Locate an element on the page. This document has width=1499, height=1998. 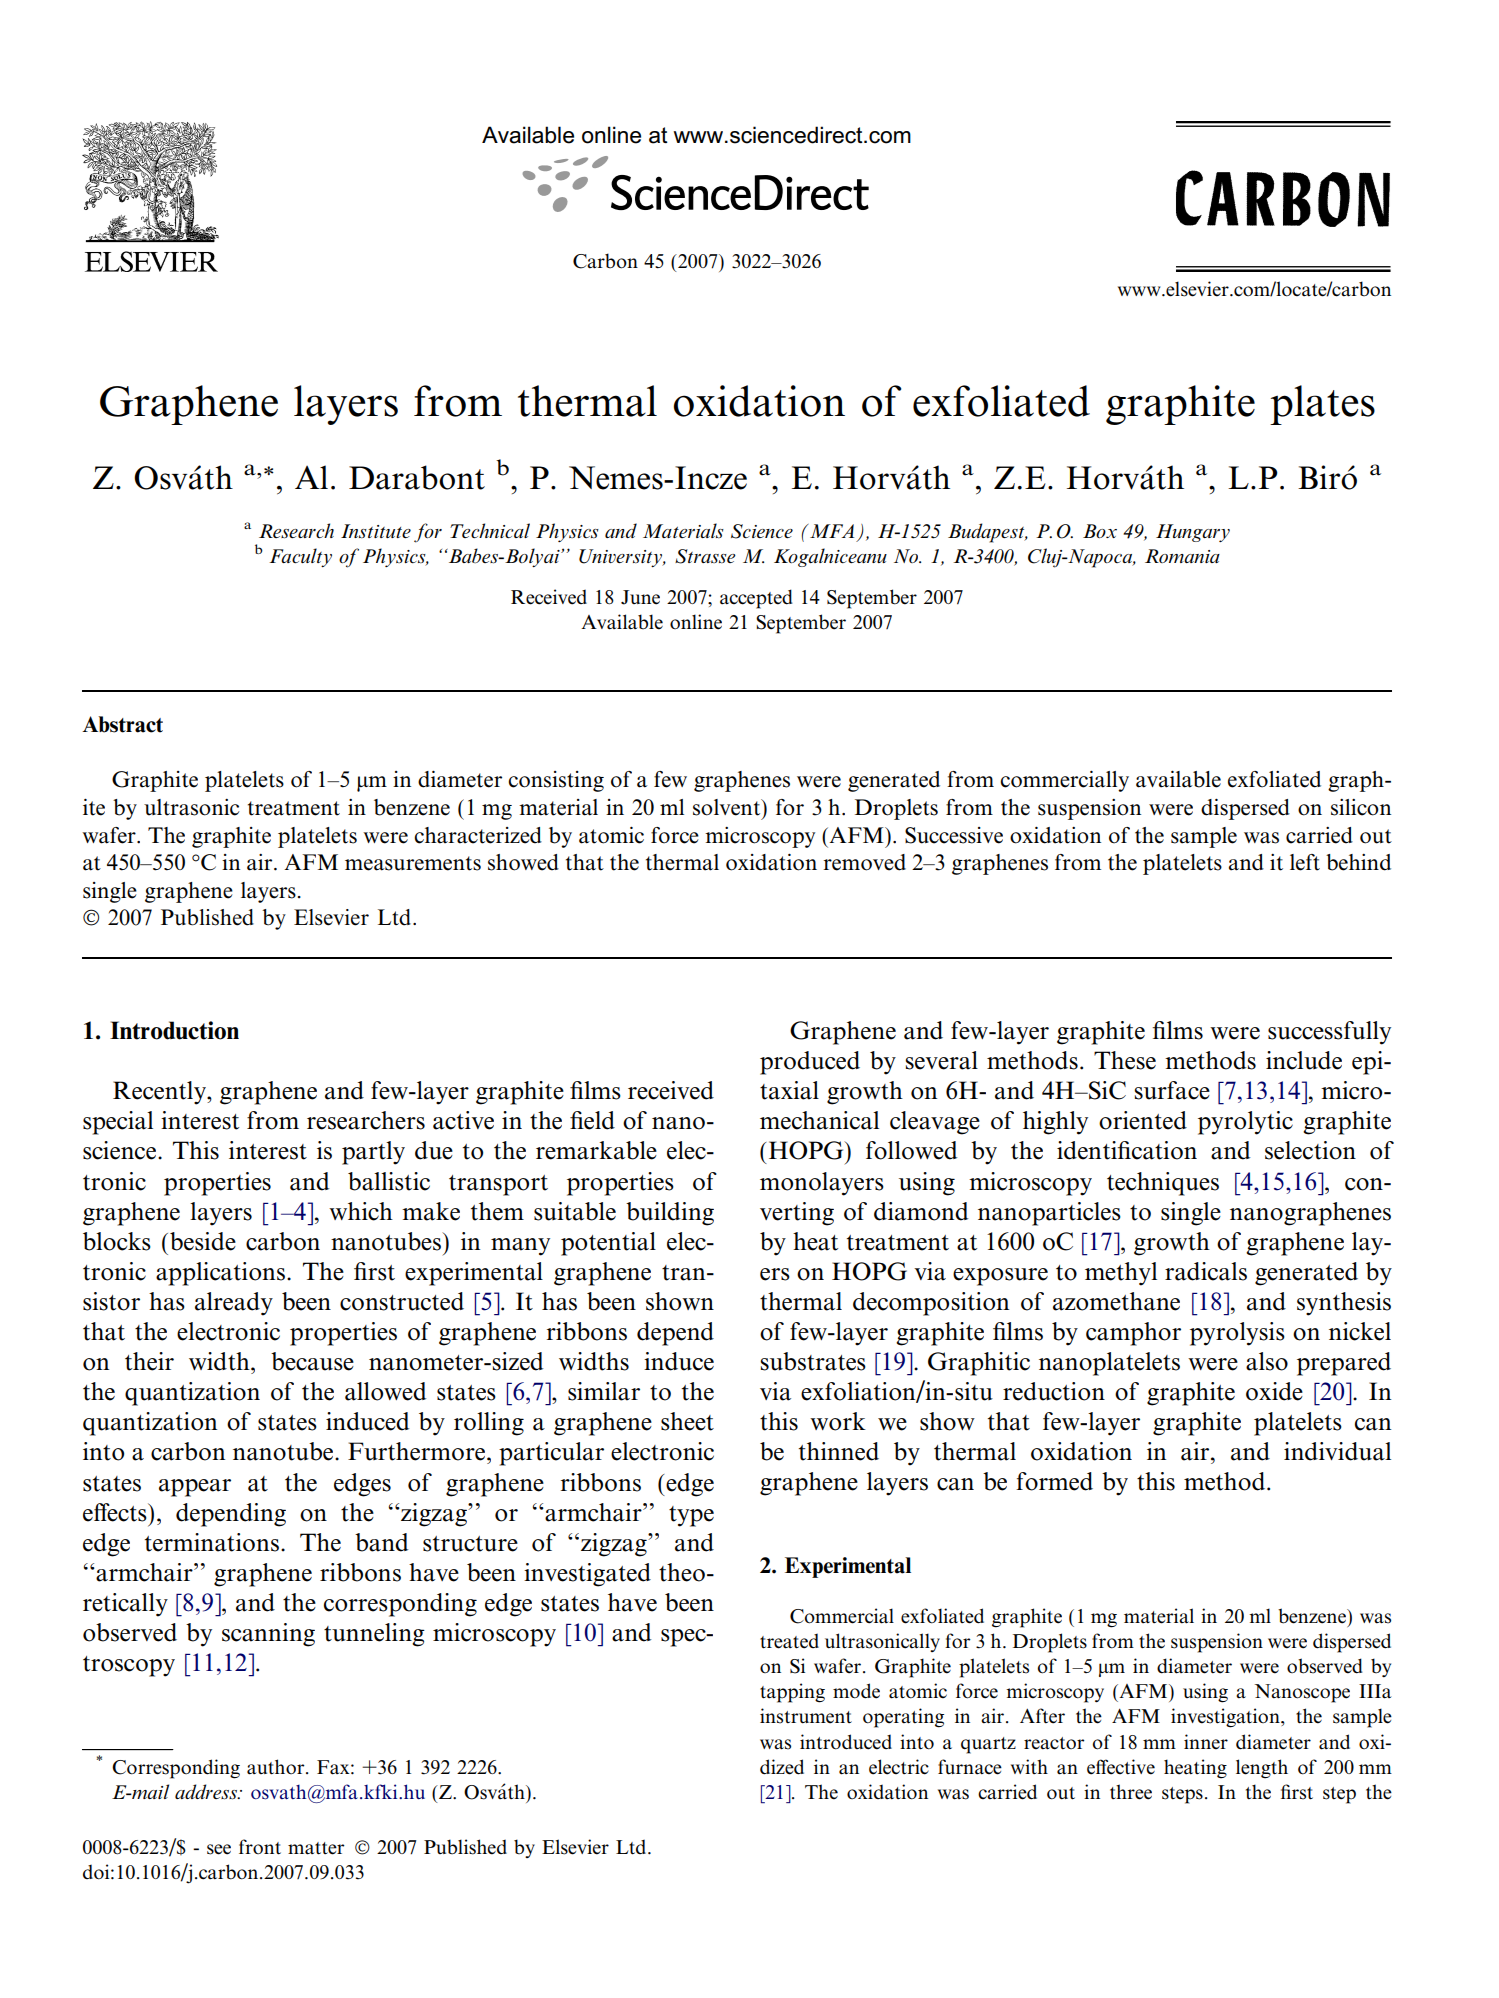
partly is located at coordinates (373, 1153).
